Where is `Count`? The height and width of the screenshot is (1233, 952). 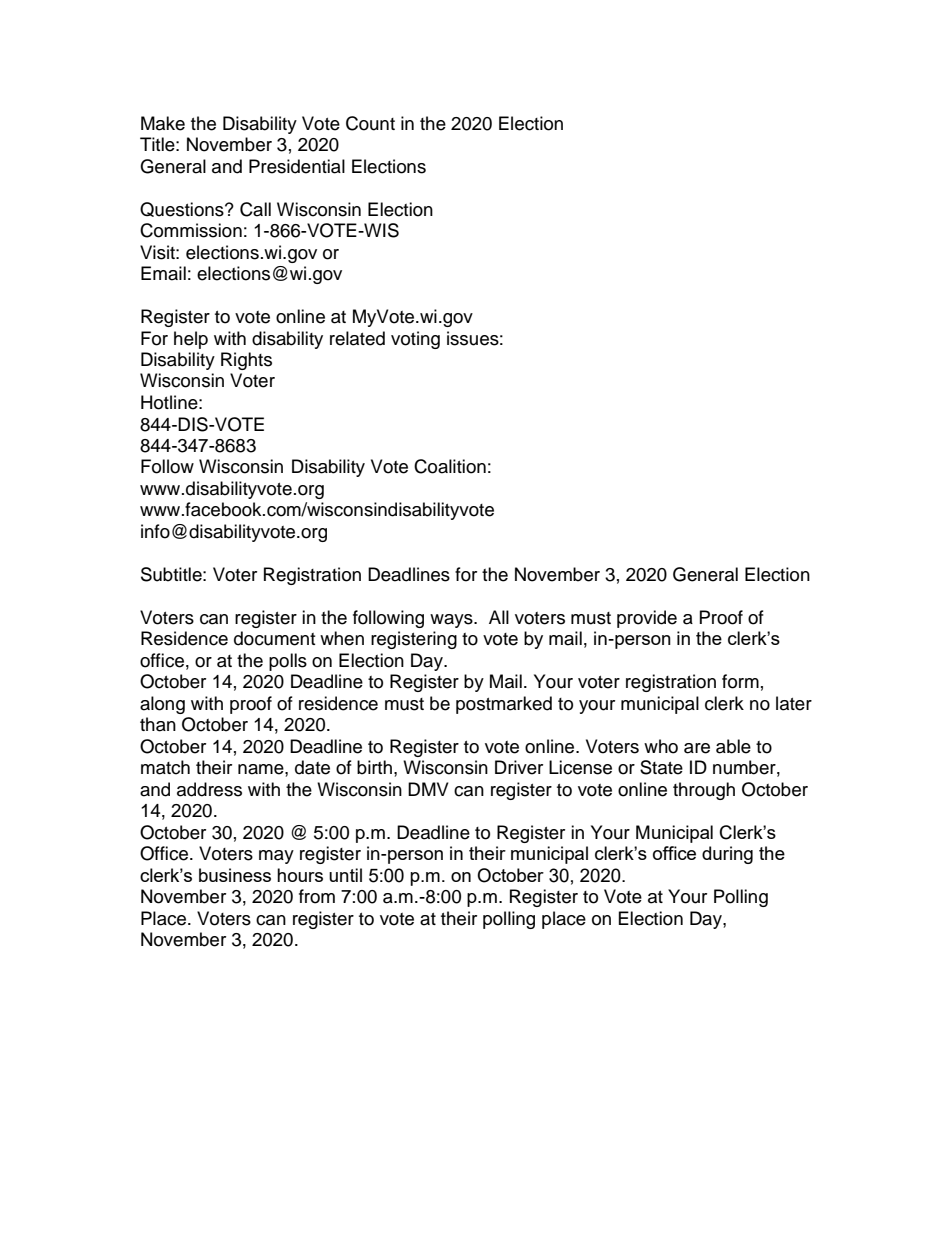 Count is located at coordinates (370, 123).
